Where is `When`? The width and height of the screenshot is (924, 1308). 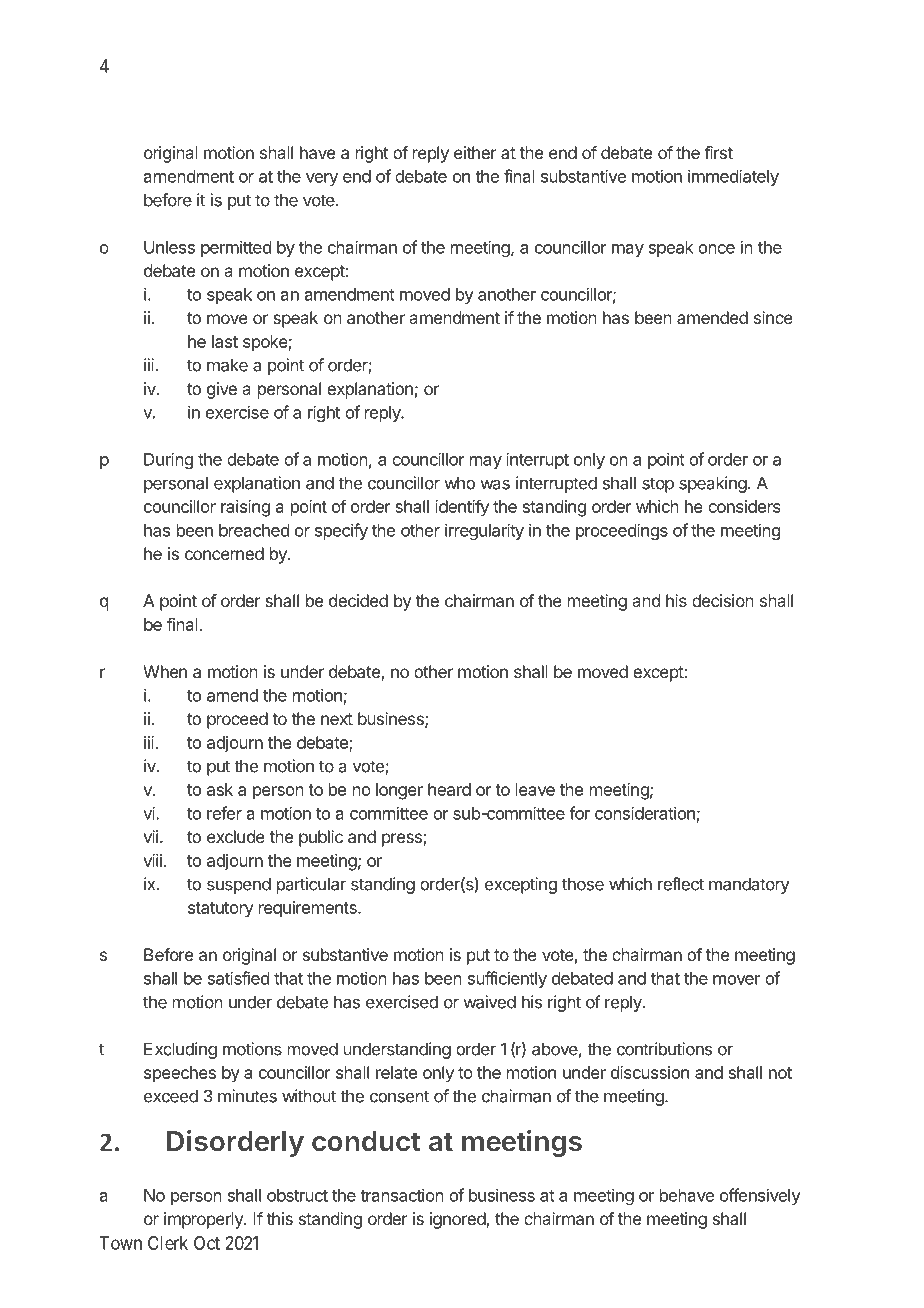
When is located at coordinates (165, 671).
